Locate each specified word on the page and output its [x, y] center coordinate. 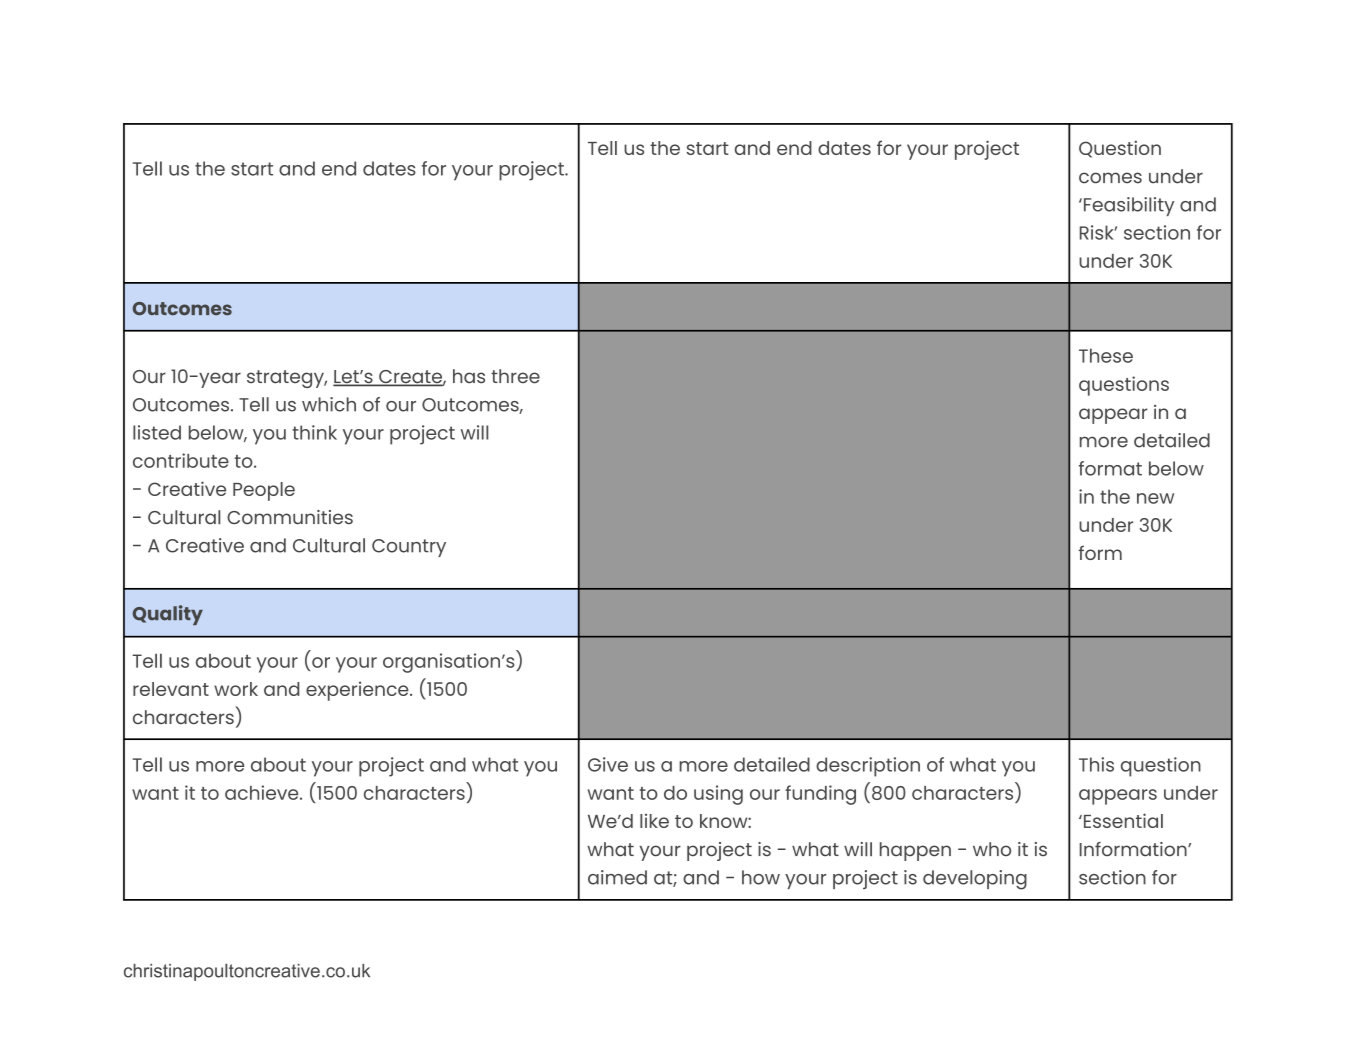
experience [358, 691]
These [1106, 355]
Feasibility [1127, 206]
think [314, 432]
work [236, 689]
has [469, 376]
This [1096, 764]
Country [409, 548]
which [329, 404]
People [264, 491]
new [1155, 498]
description [868, 767]
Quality [168, 615]
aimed [617, 877]
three [515, 376]
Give [608, 764]
